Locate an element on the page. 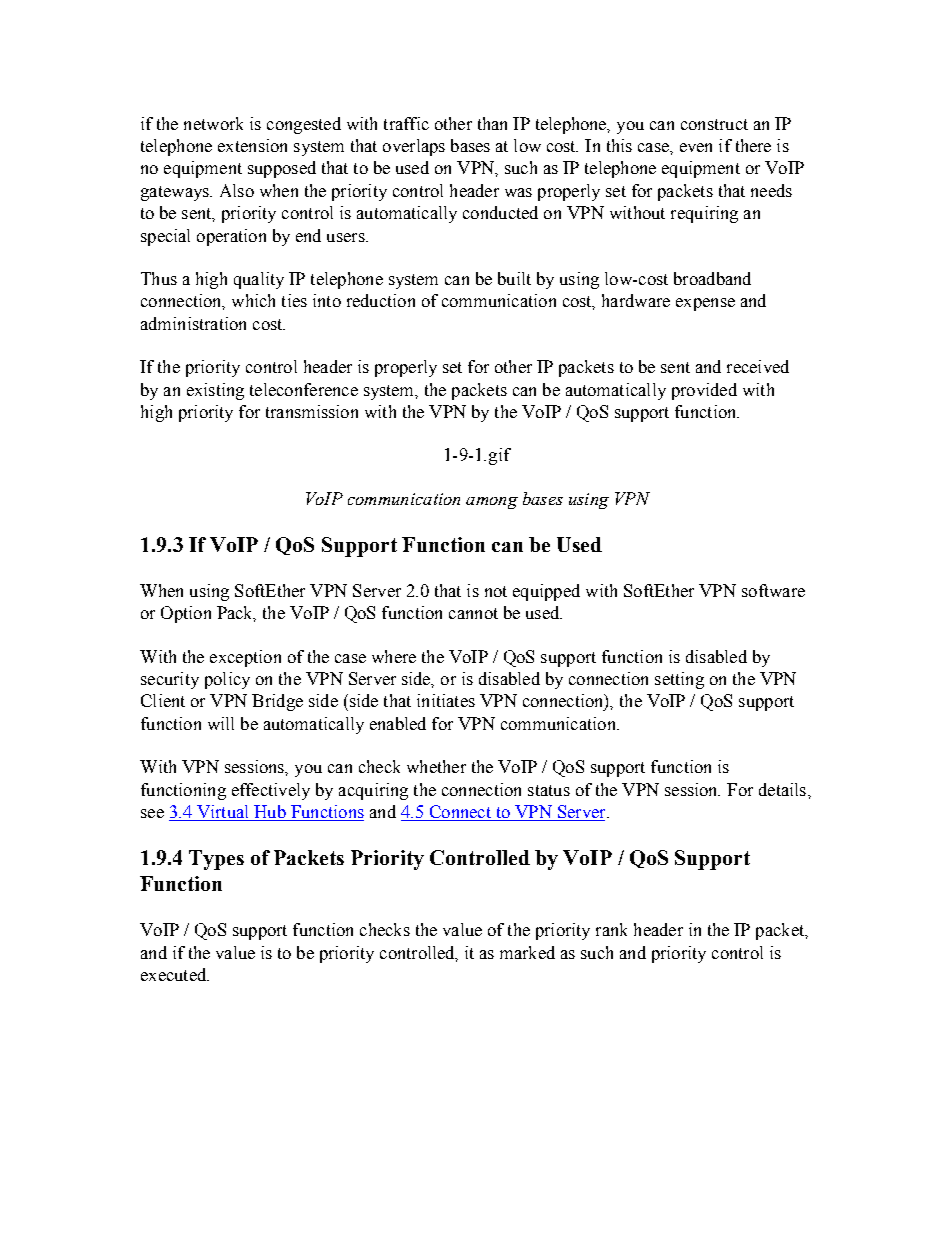 This image has height=1233, width=952. policy is located at coordinates (227, 680).
